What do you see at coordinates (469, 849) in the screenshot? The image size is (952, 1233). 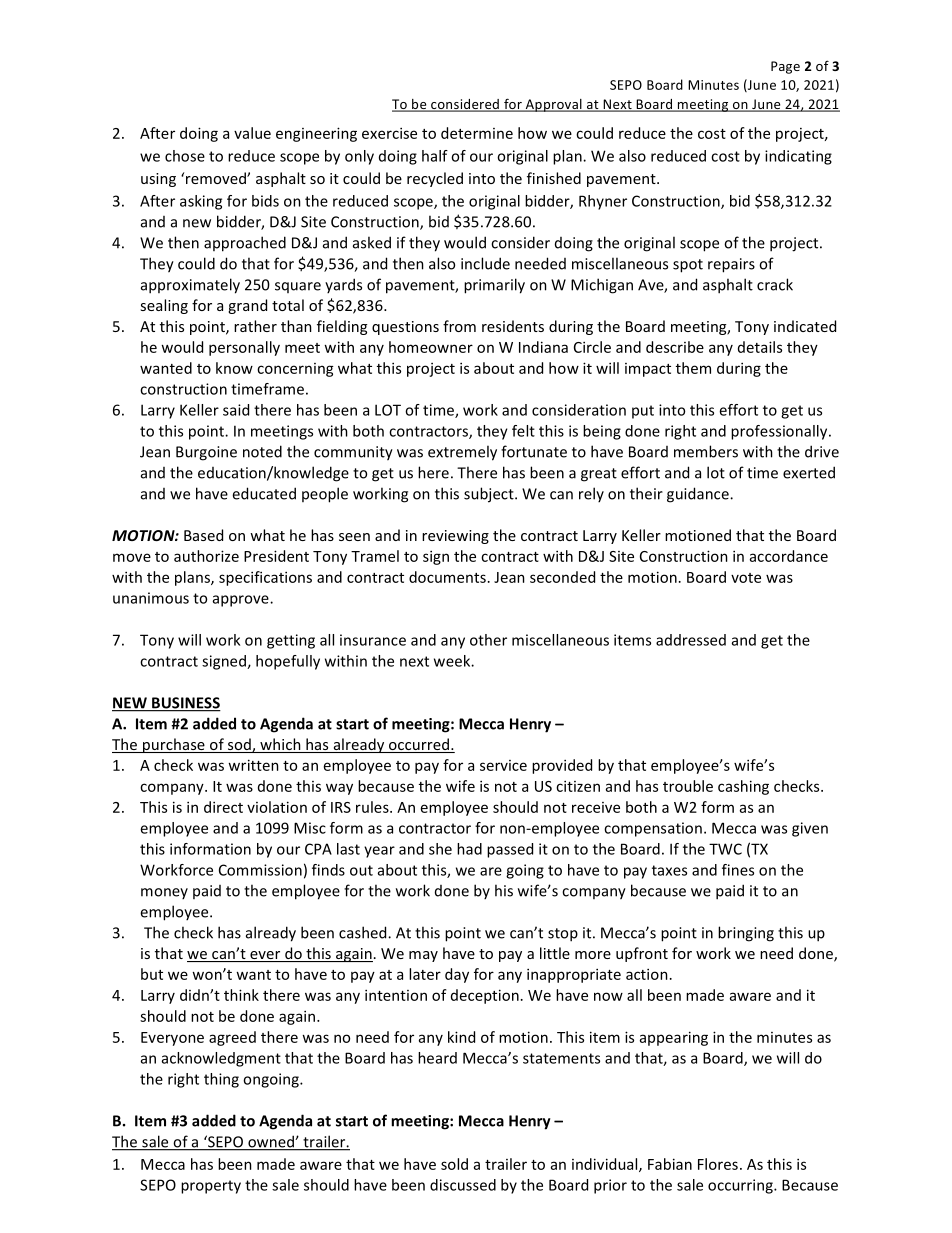 I see `had` at bounding box center [469, 849].
